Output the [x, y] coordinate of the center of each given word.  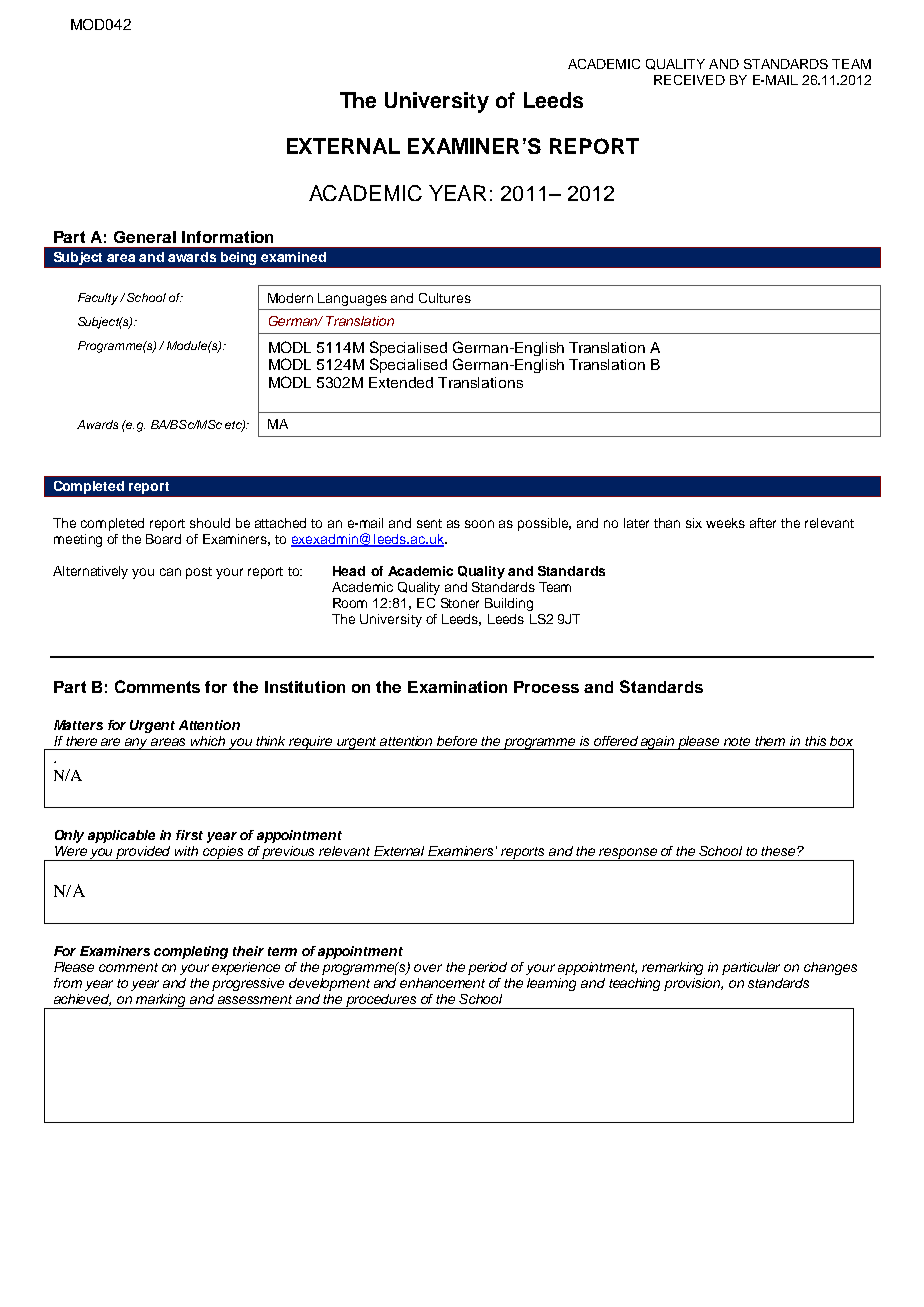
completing [191, 952]
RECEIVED [689, 80]
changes [830, 968]
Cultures [445, 298]
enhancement [442, 983]
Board [163, 539]
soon [479, 524]
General [145, 237]
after [763, 523]
